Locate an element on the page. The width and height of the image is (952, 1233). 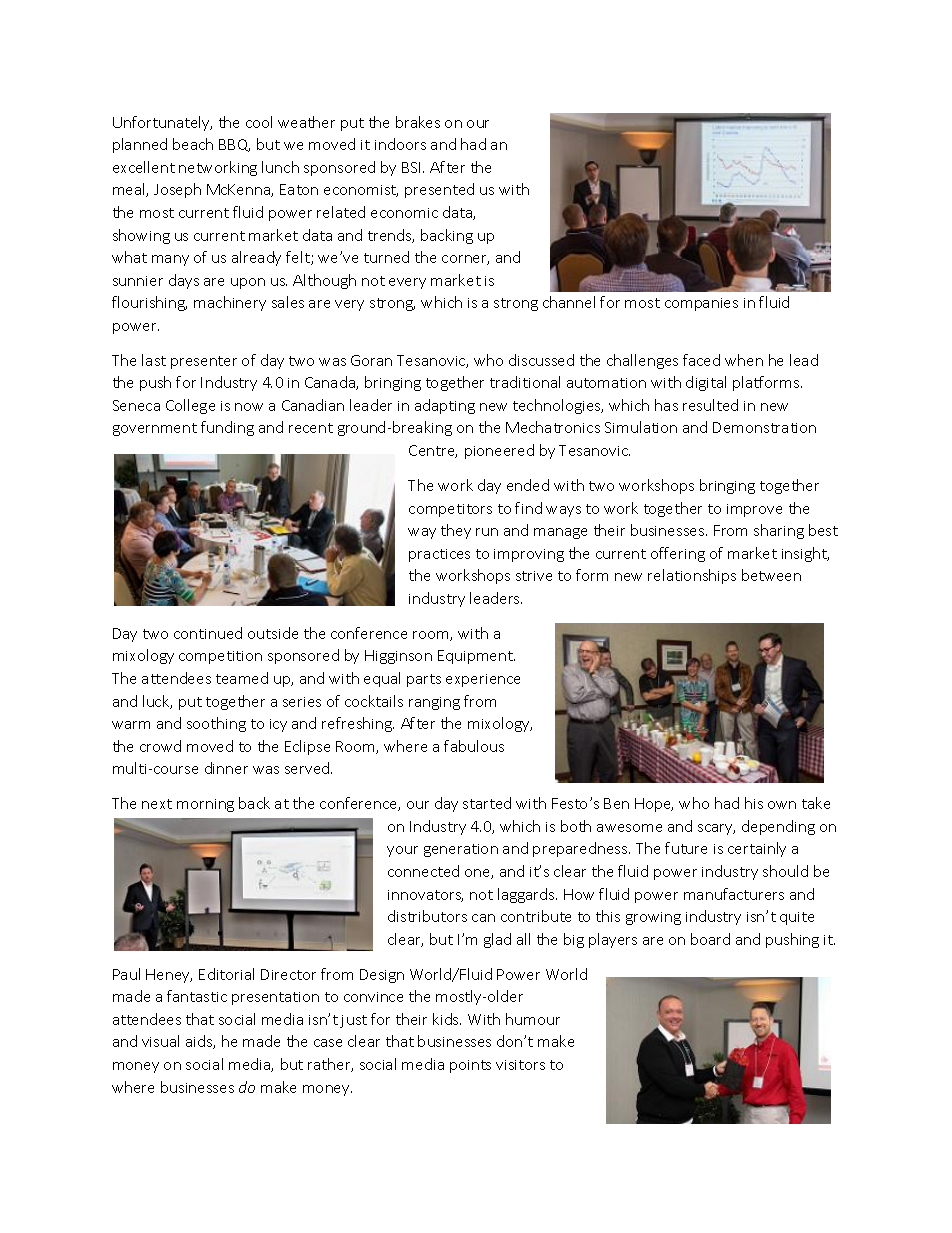
certainly is located at coordinates (757, 849).
